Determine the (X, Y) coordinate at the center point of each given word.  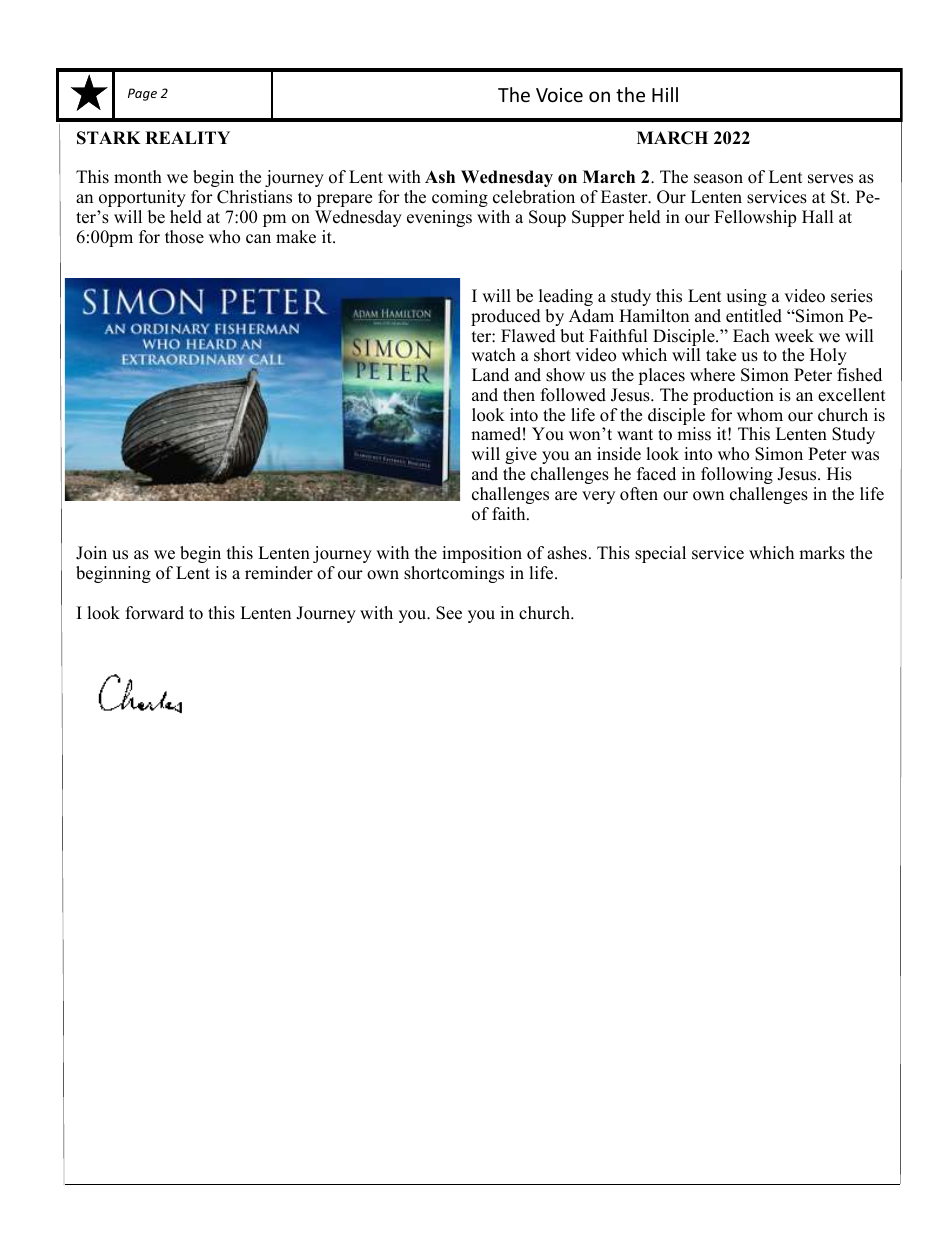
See (449, 613)
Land (490, 375)
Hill (665, 94)
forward (155, 613)
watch (493, 355)
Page (142, 94)
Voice (559, 95)
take (721, 355)
